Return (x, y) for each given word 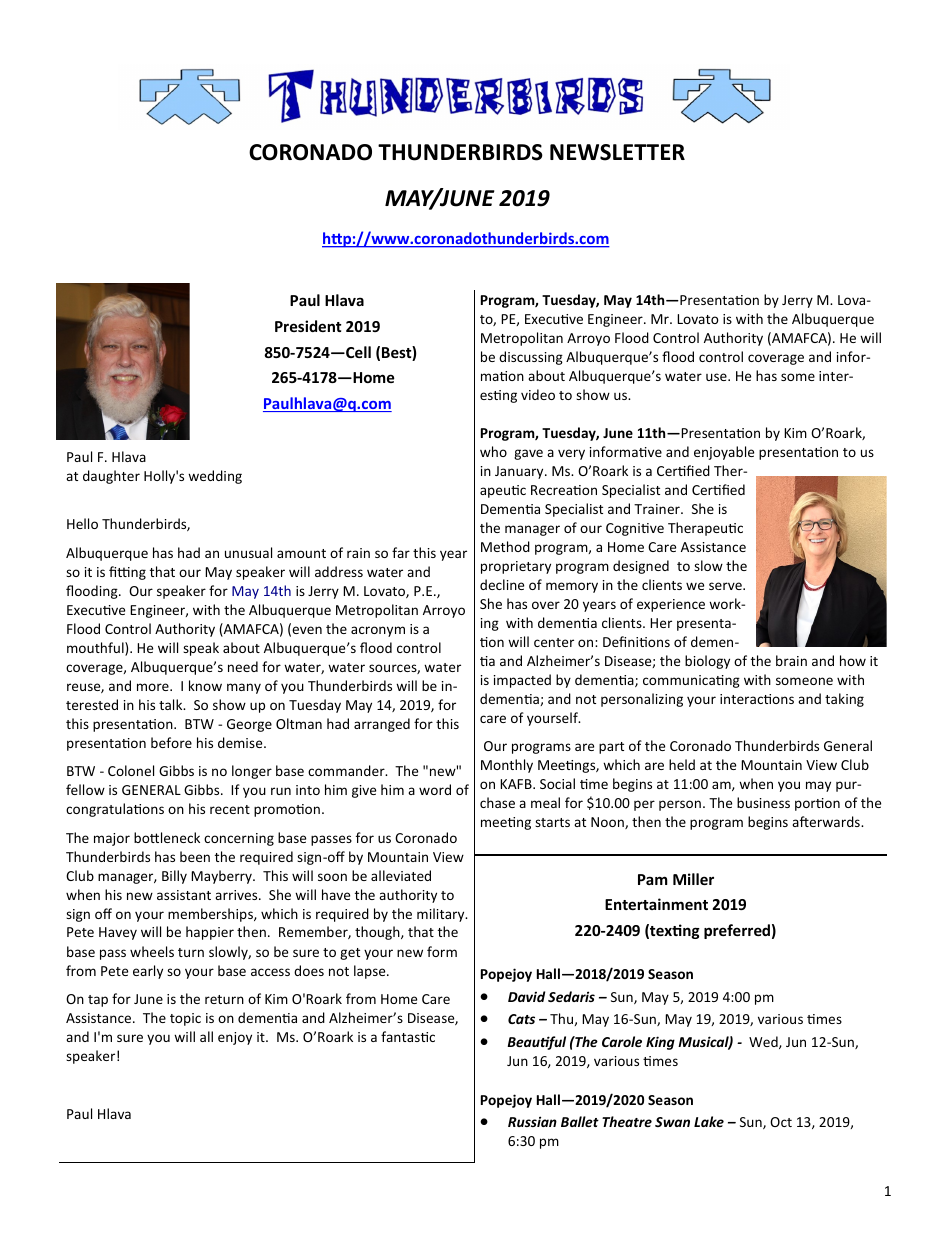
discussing (531, 358)
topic (185, 1019)
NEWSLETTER (617, 152)
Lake (709, 1121)
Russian (532, 1121)
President (308, 326)
